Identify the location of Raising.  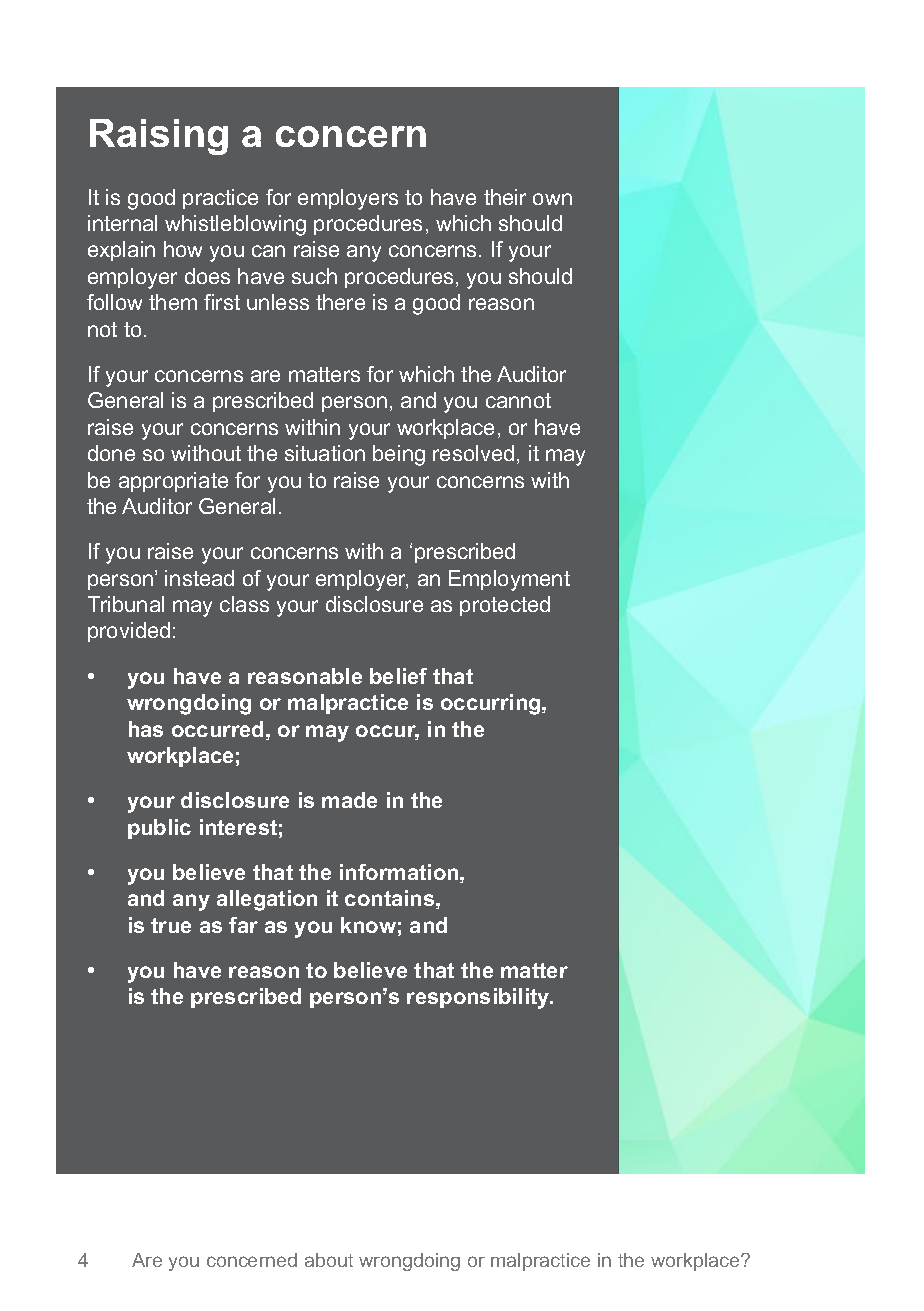
(159, 137).
